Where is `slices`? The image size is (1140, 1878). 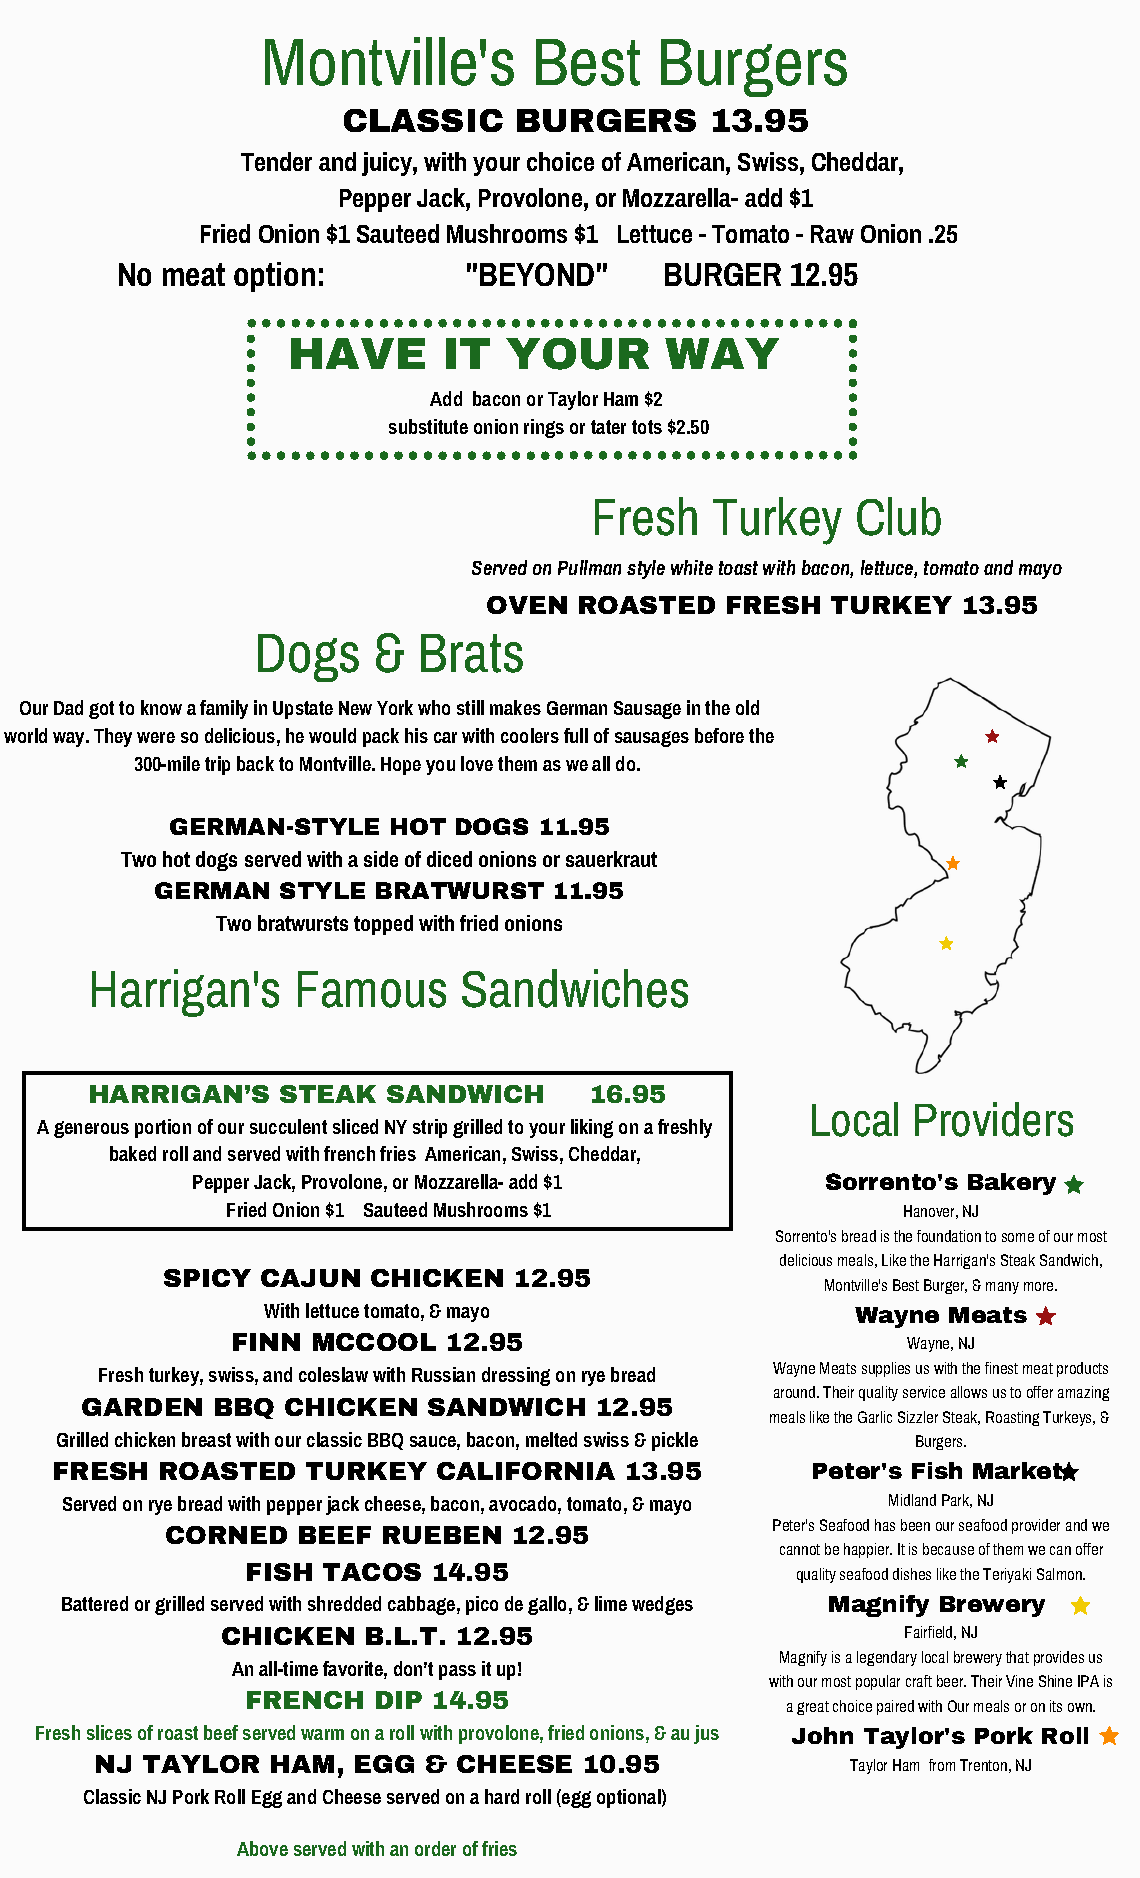 slices is located at coordinates (109, 1732).
